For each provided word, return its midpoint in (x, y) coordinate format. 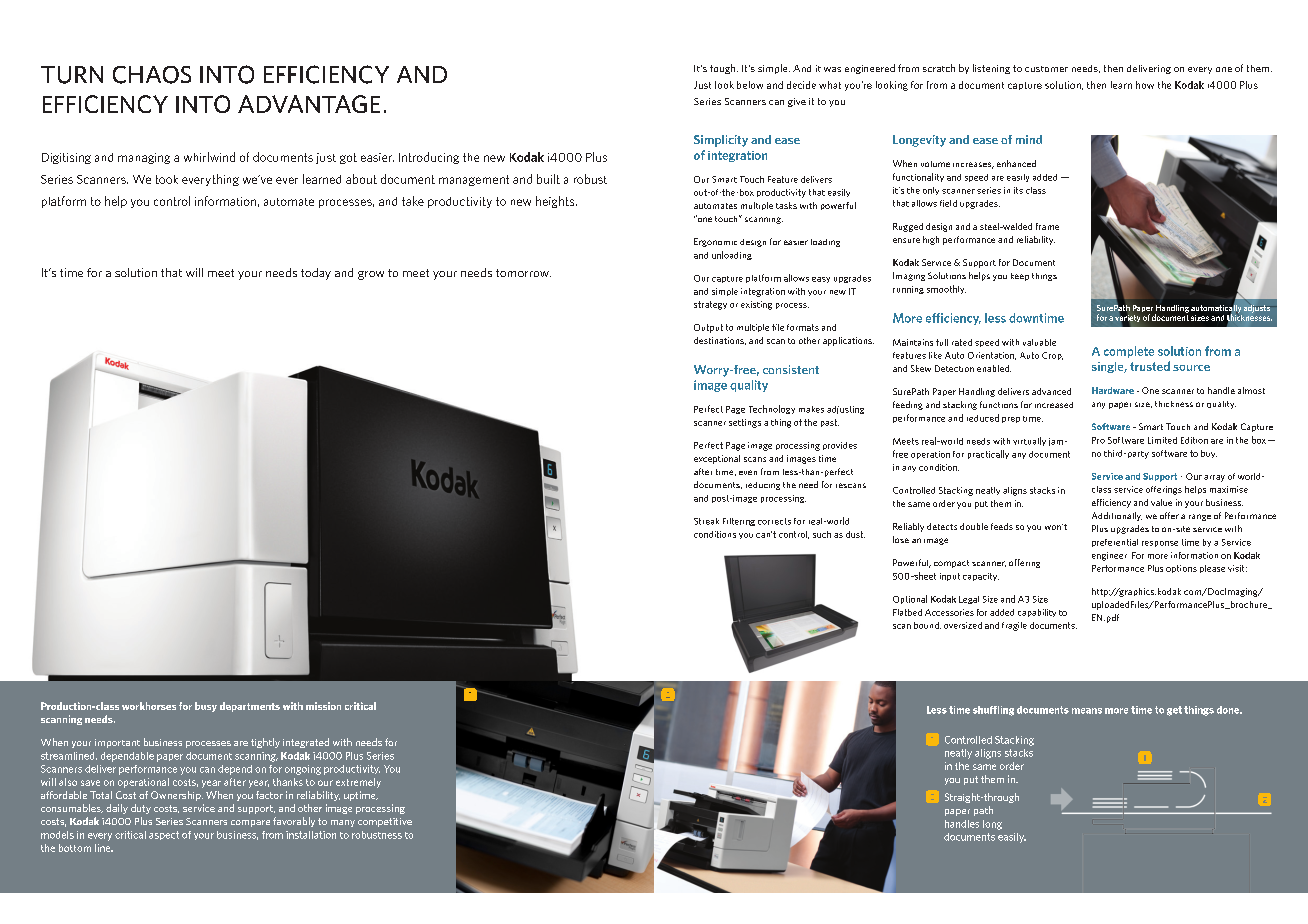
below (750, 85)
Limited (1162, 440)
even (748, 472)
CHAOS (152, 75)
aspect (164, 835)
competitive (385, 822)
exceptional (717, 459)
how (1145, 85)
